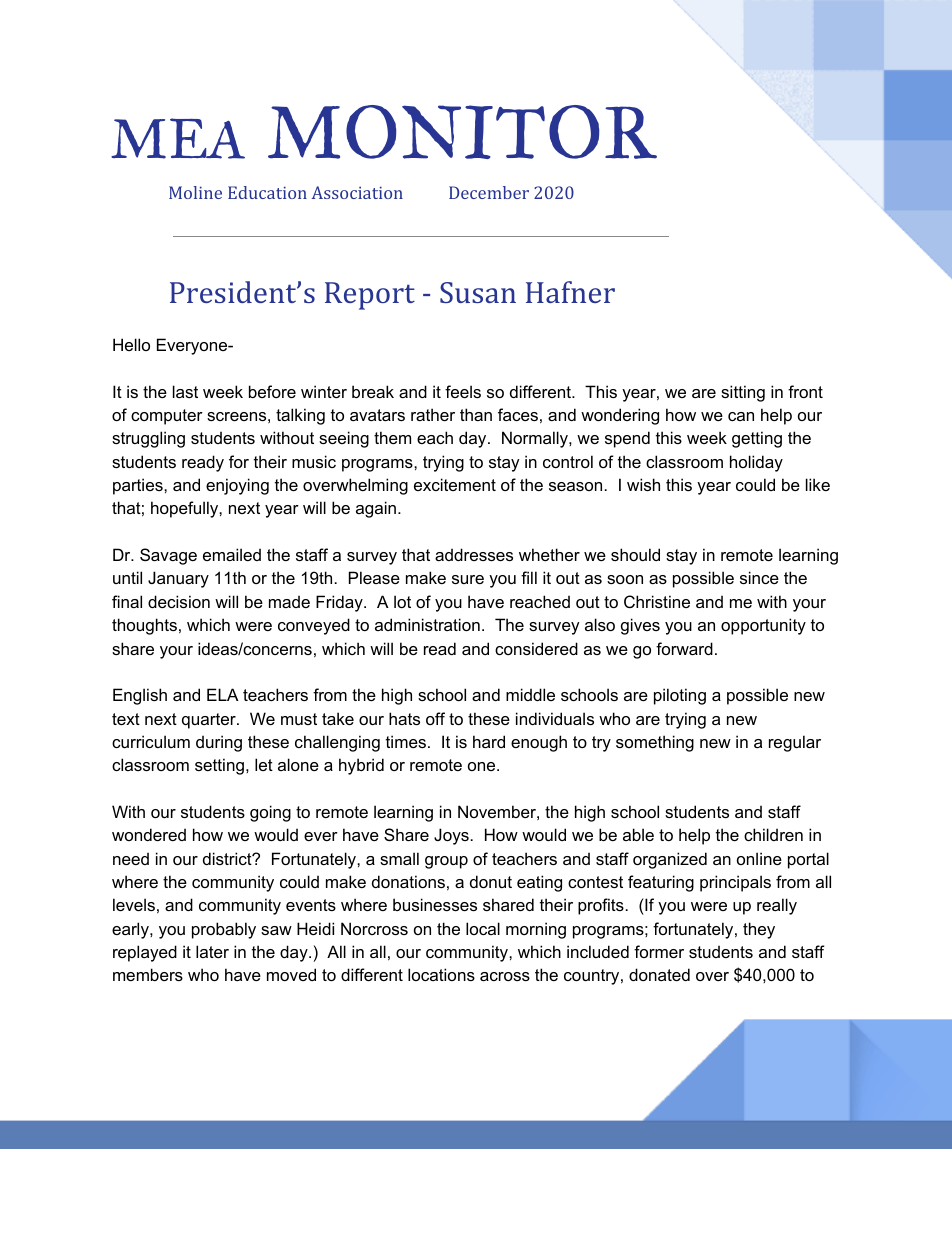 This document has width=952, height=1233. Describe the element at coordinates (232, 554) in the document. I see `emailed` at that location.
